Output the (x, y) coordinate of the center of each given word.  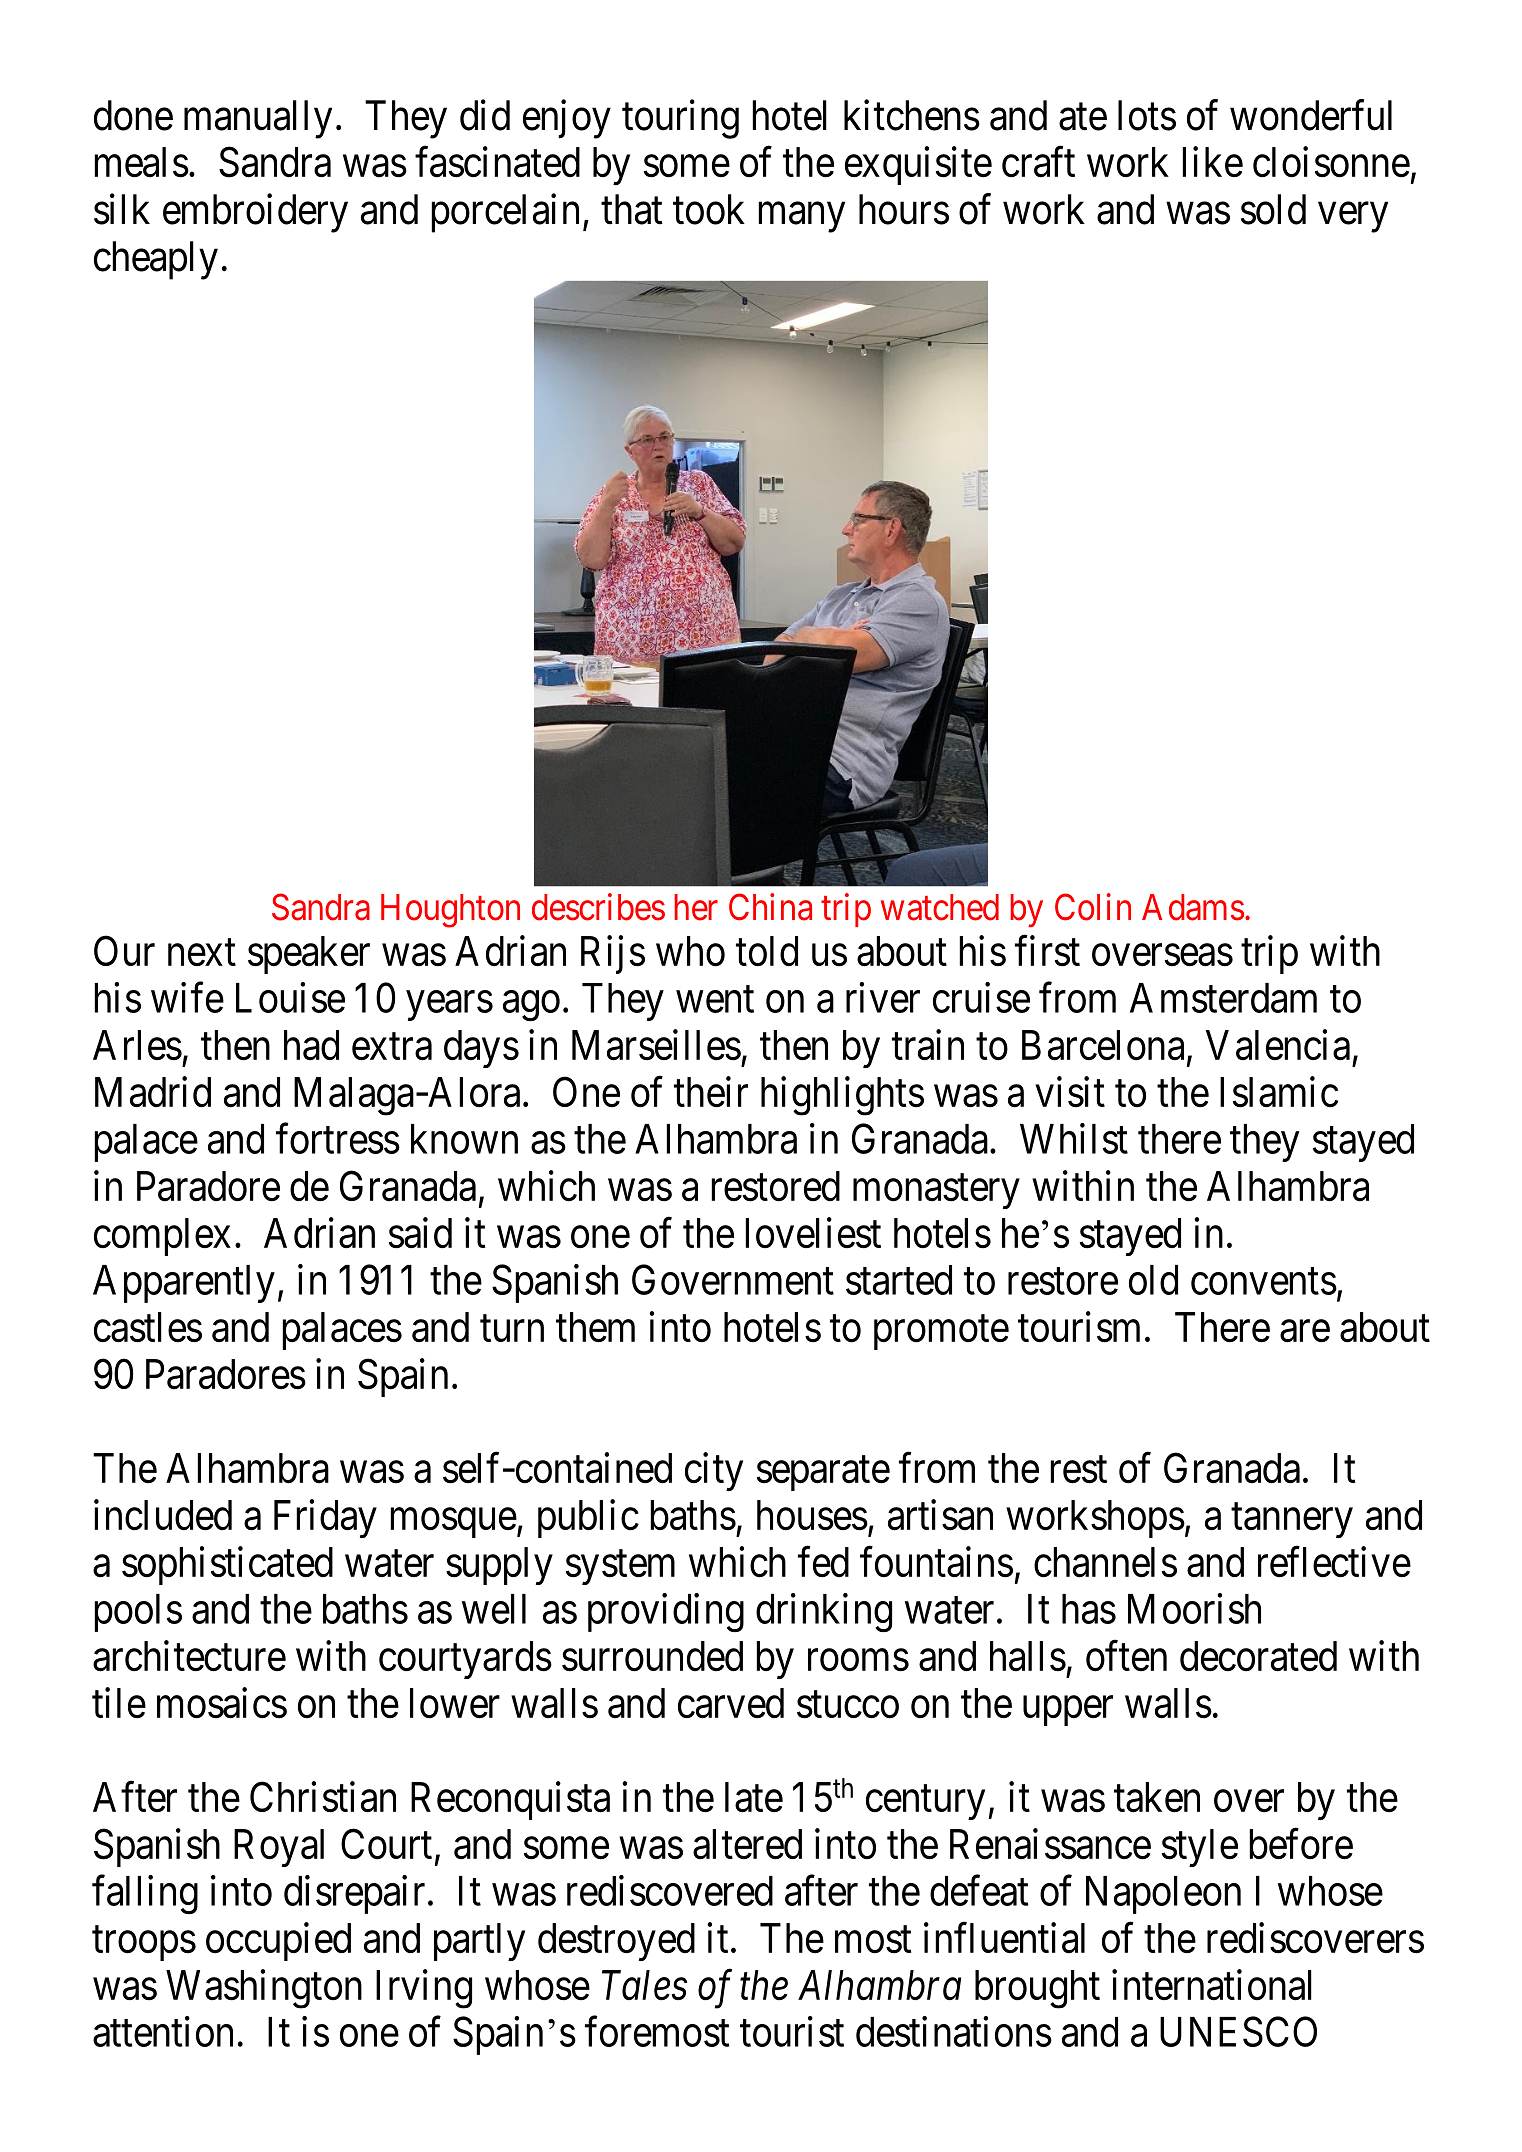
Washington (264, 1989)
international (1212, 1985)
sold (1273, 209)
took (709, 209)
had (311, 1045)
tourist (792, 2031)
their (711, 1092)
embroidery (255, 213)
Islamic (1279, 1092)
